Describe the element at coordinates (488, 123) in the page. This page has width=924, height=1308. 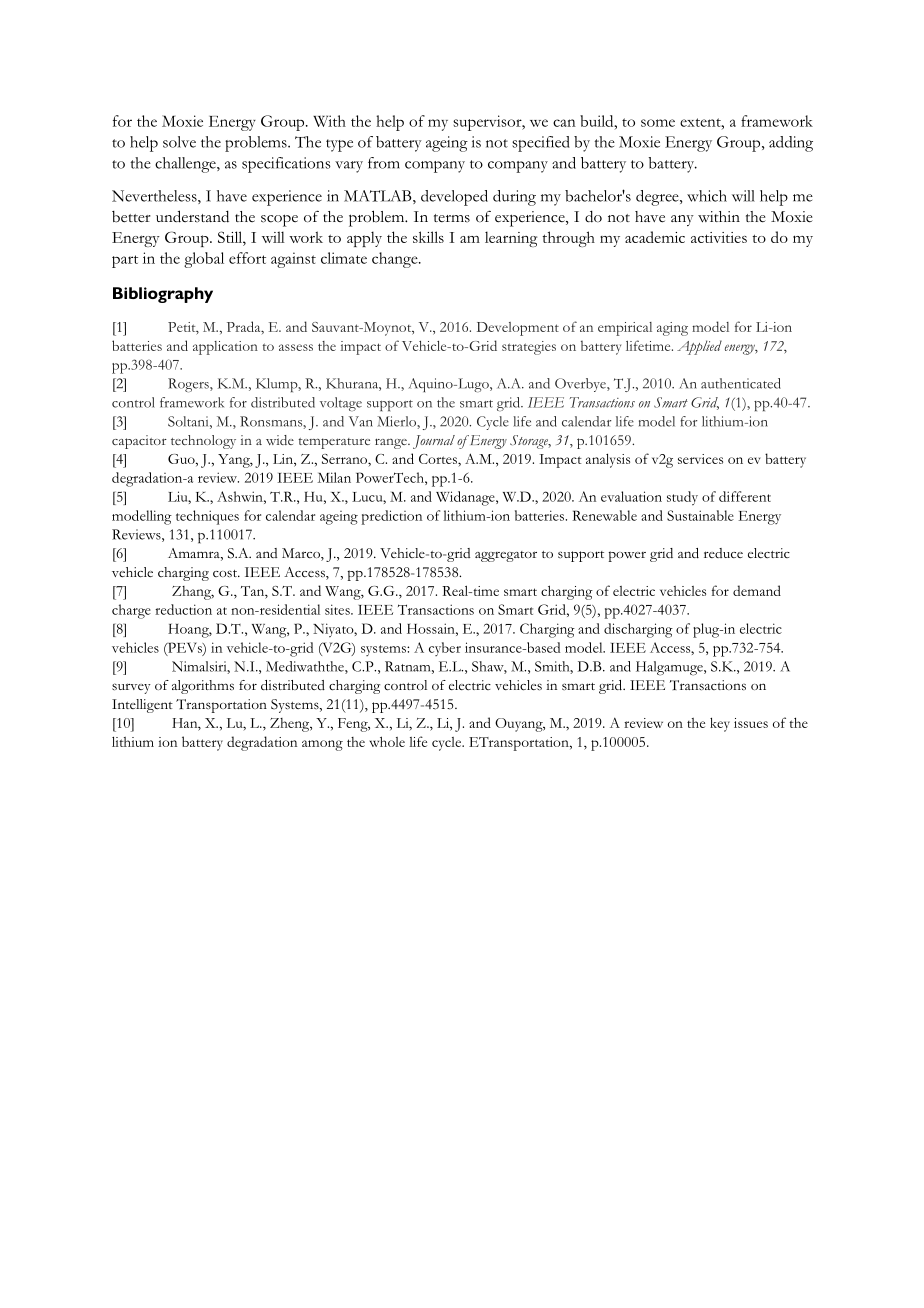
I see `supervisor` at that location.
